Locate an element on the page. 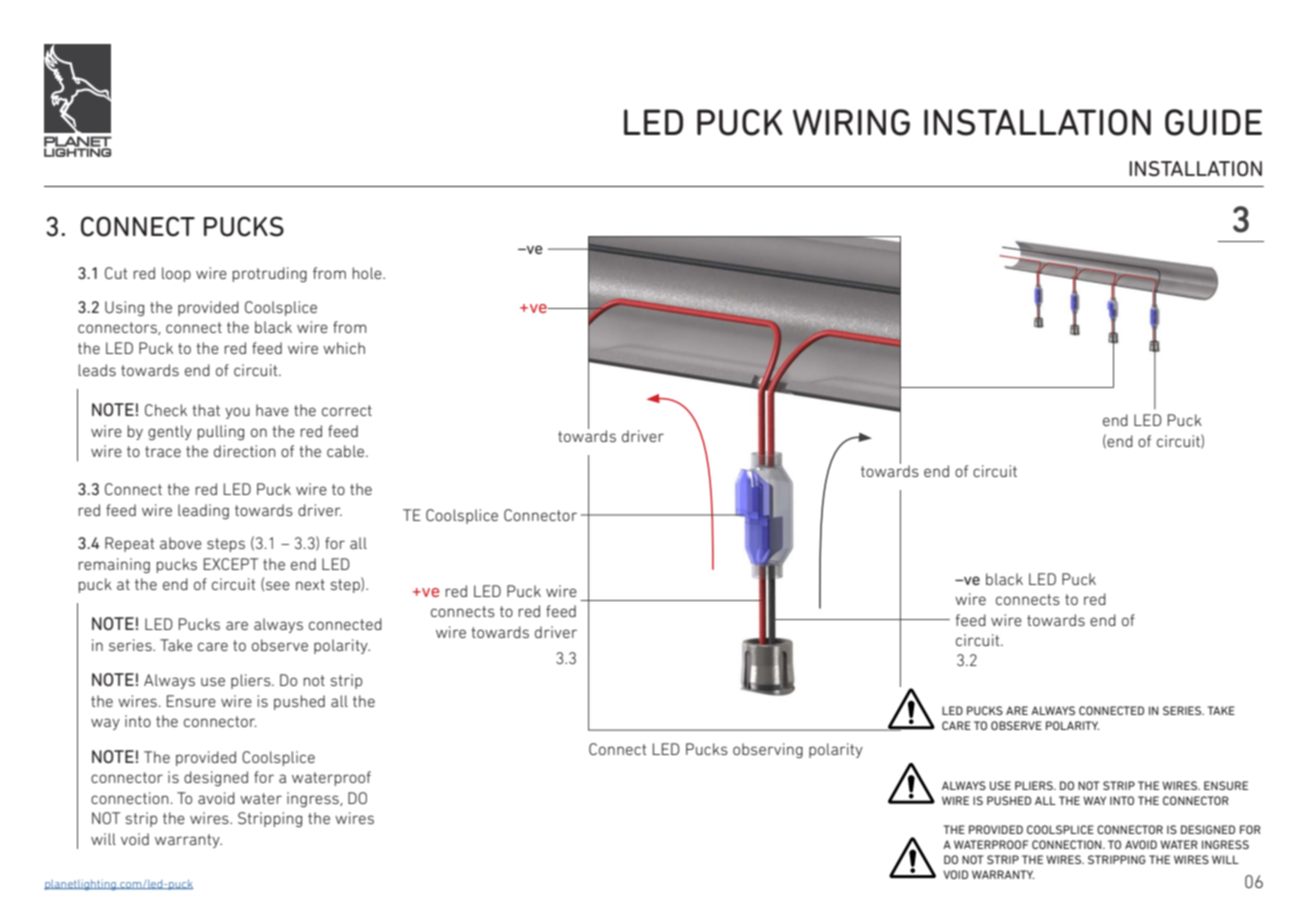 This page has width=1308, height=924. GUIDE is located at coordinates (1213, 122).
